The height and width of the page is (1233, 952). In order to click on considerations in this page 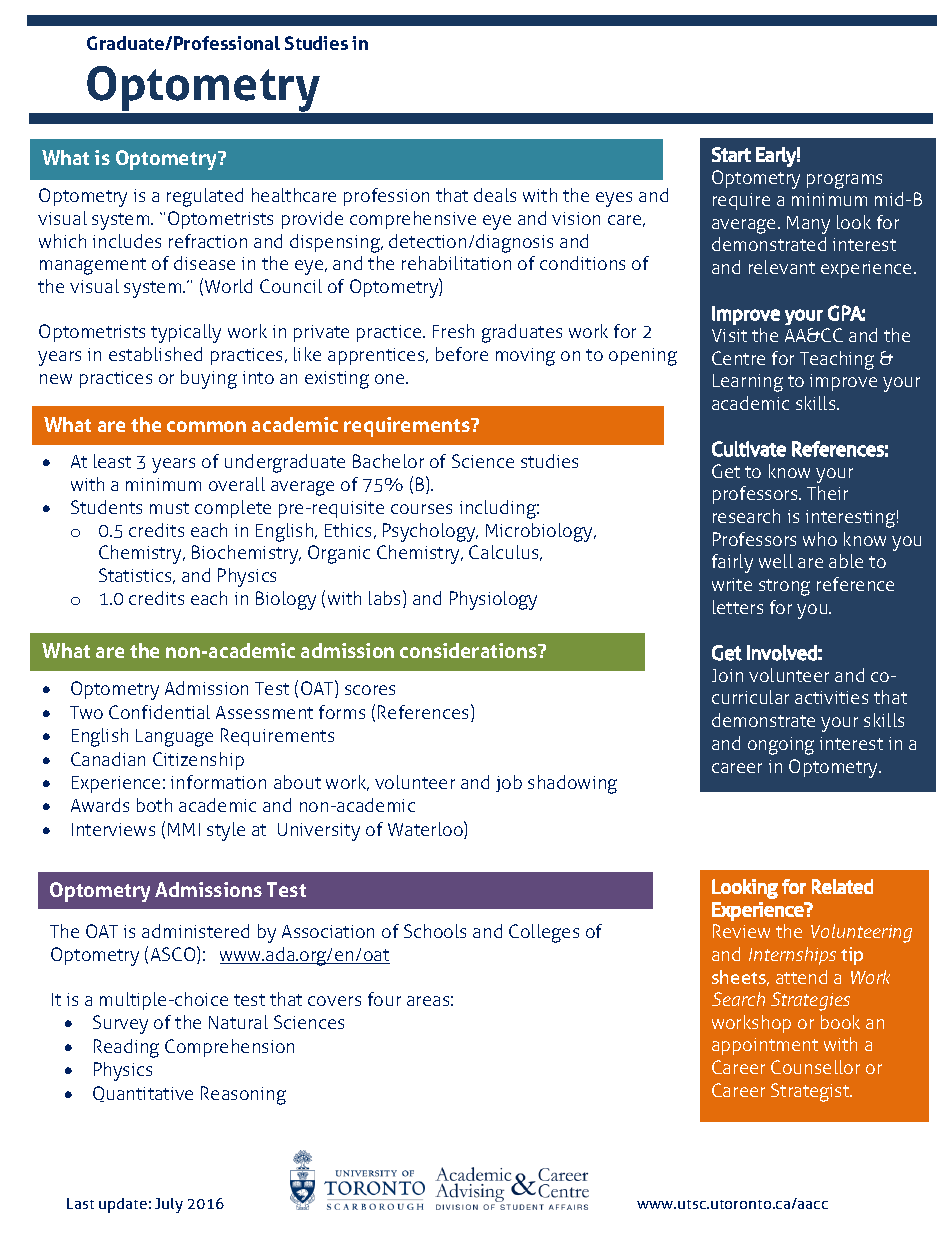, I will do `click(469, 650)`.
